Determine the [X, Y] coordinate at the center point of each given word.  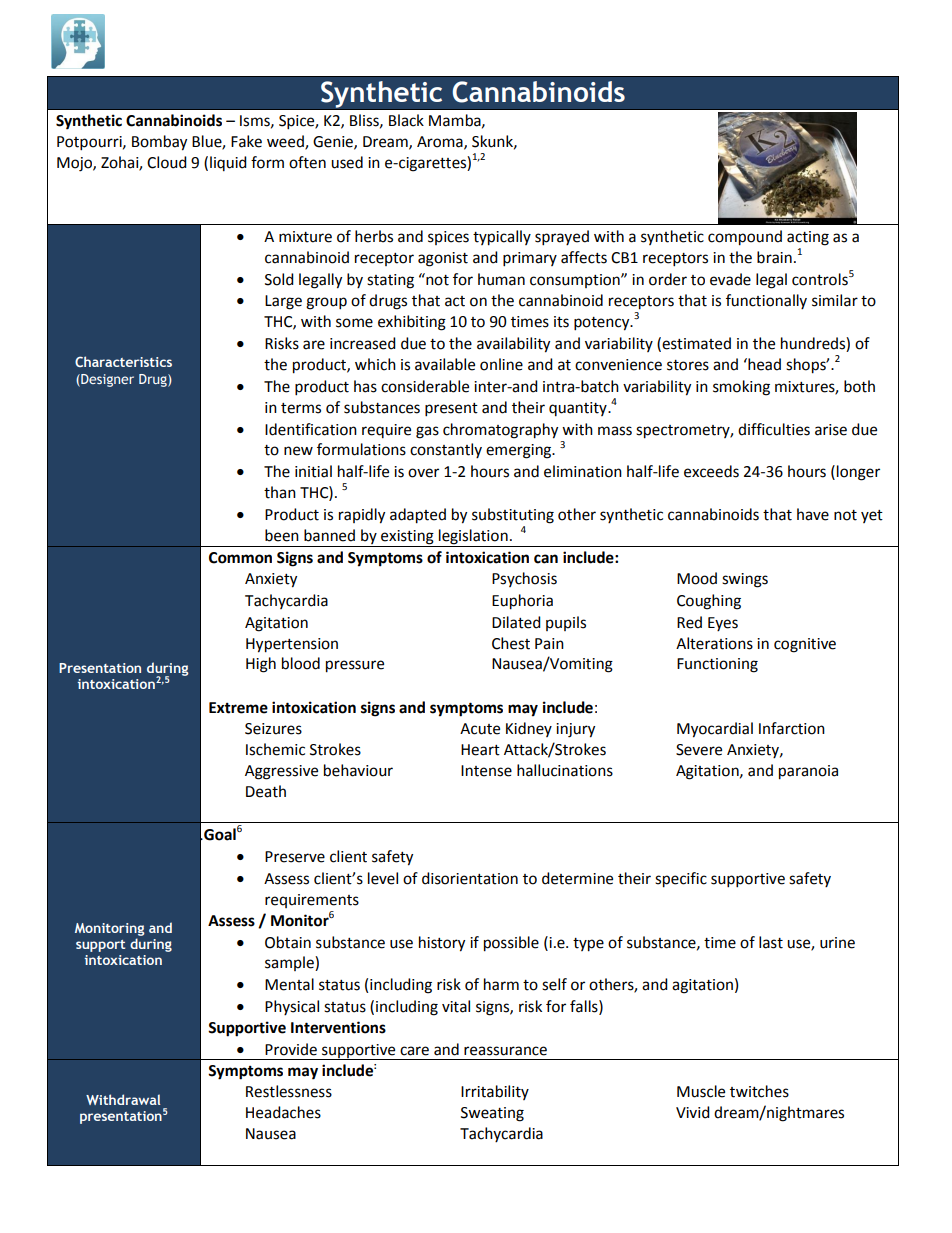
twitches [759, 1091]
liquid [228, 163]
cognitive [805, 645]
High [261, 665]
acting [808, 238]
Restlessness [289, 1091]
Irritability [495, 1092]
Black [406, 120]
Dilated [516, 622]
